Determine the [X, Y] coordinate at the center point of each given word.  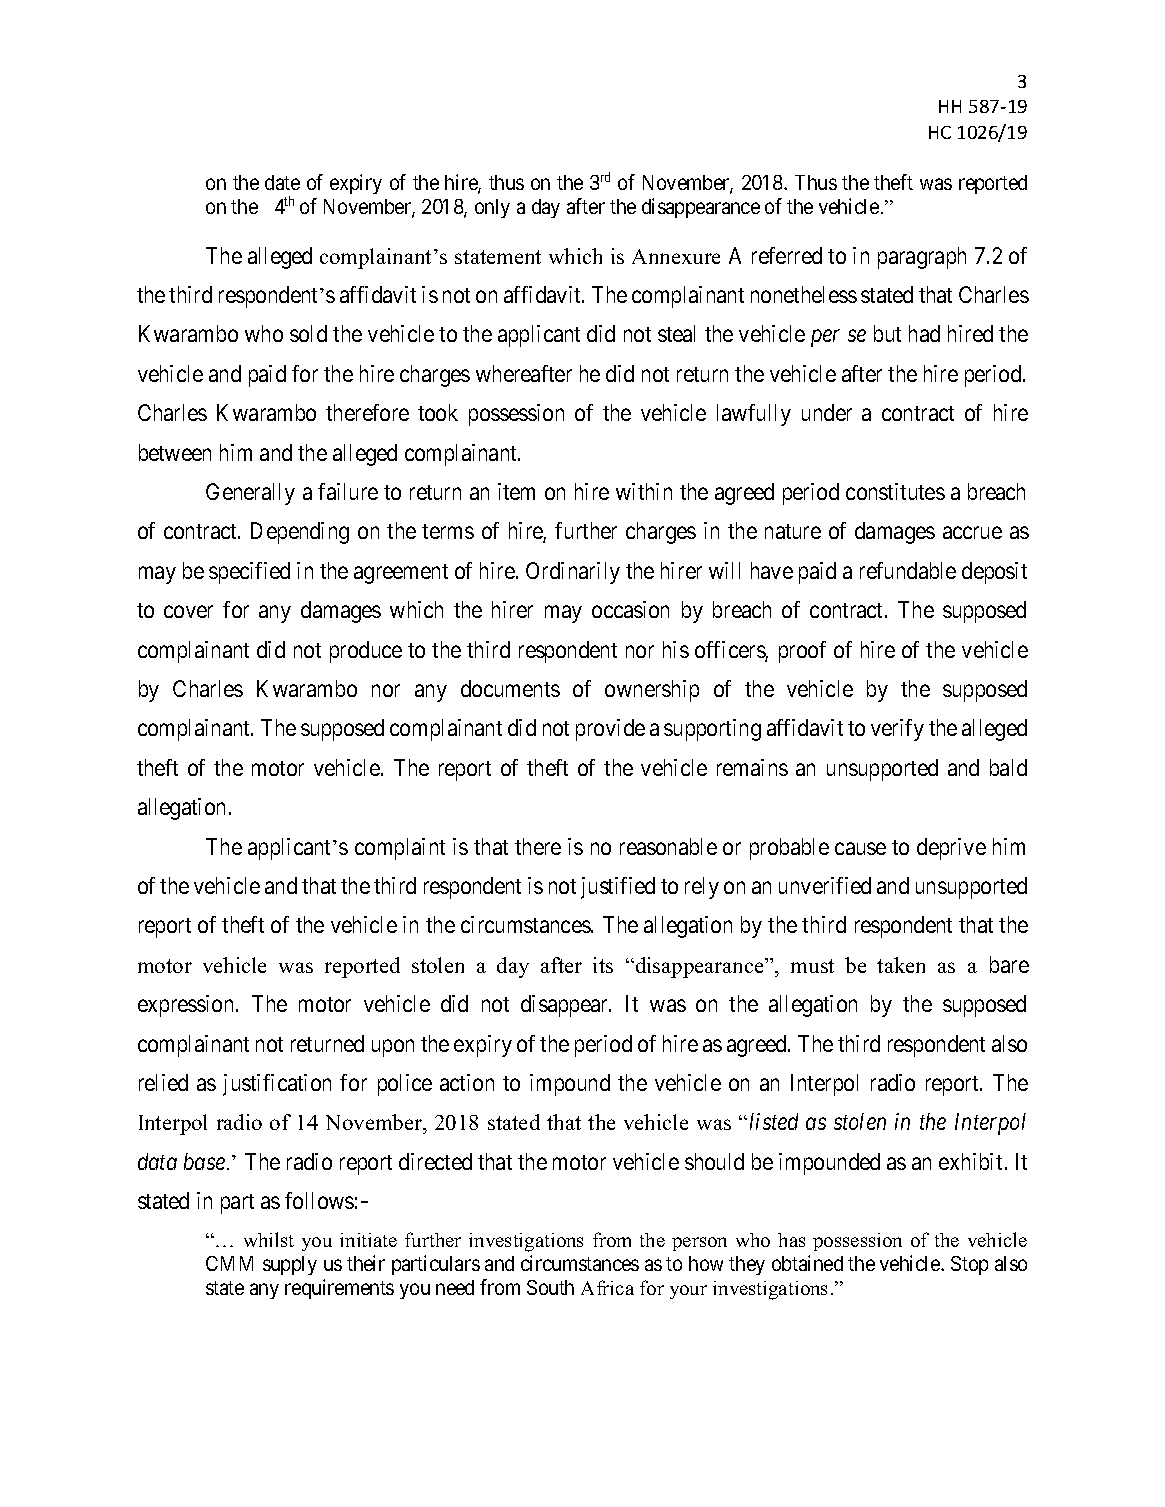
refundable [908, 570]
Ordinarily [573, 573]
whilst [269, 1239]
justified [618, 888]
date [282, 182]
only [492, 208]
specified [249, 573]
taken [901, 965]
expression [187, 1006]
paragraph [922, 258]
